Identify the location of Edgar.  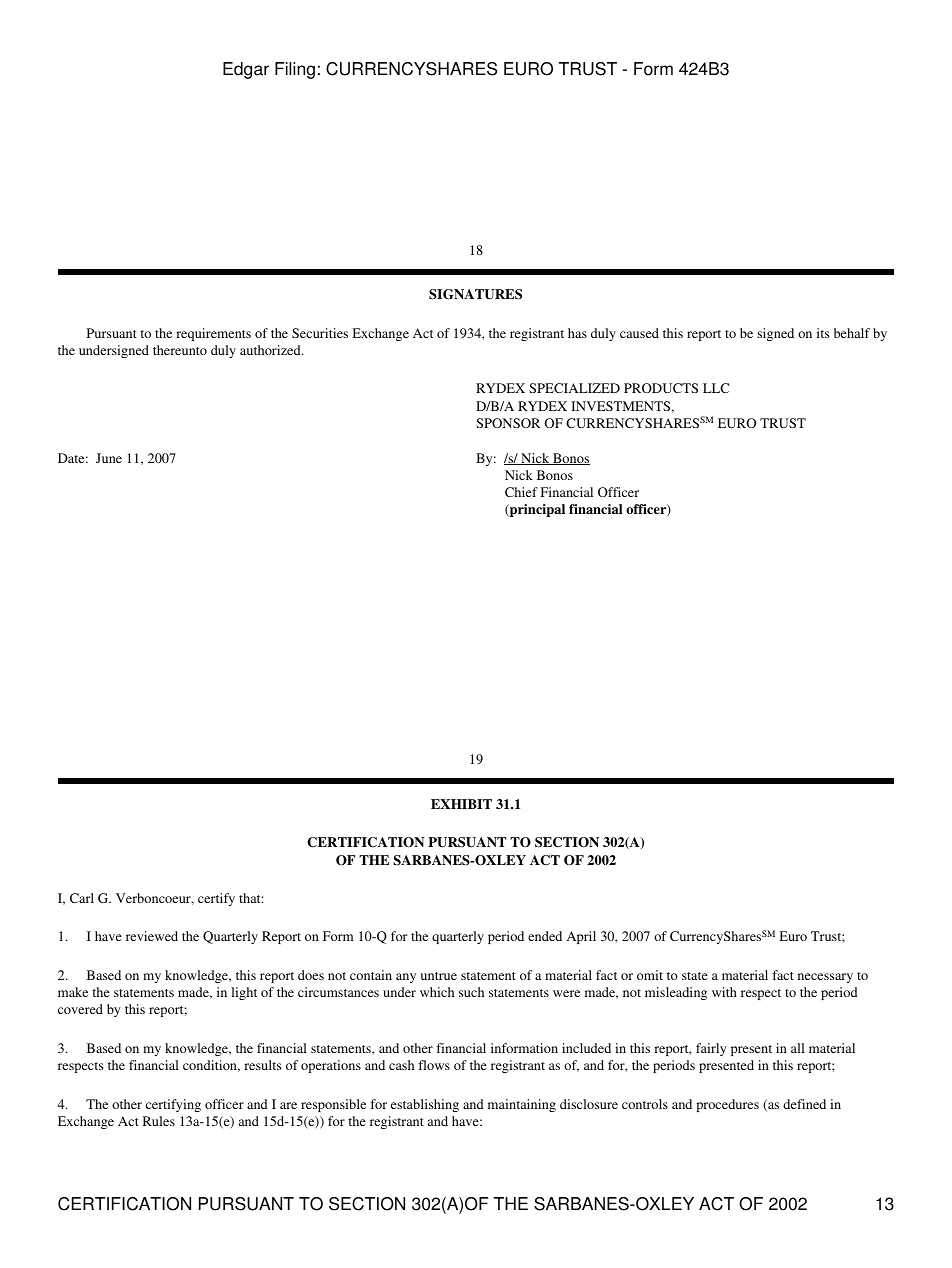
(246, 70).
